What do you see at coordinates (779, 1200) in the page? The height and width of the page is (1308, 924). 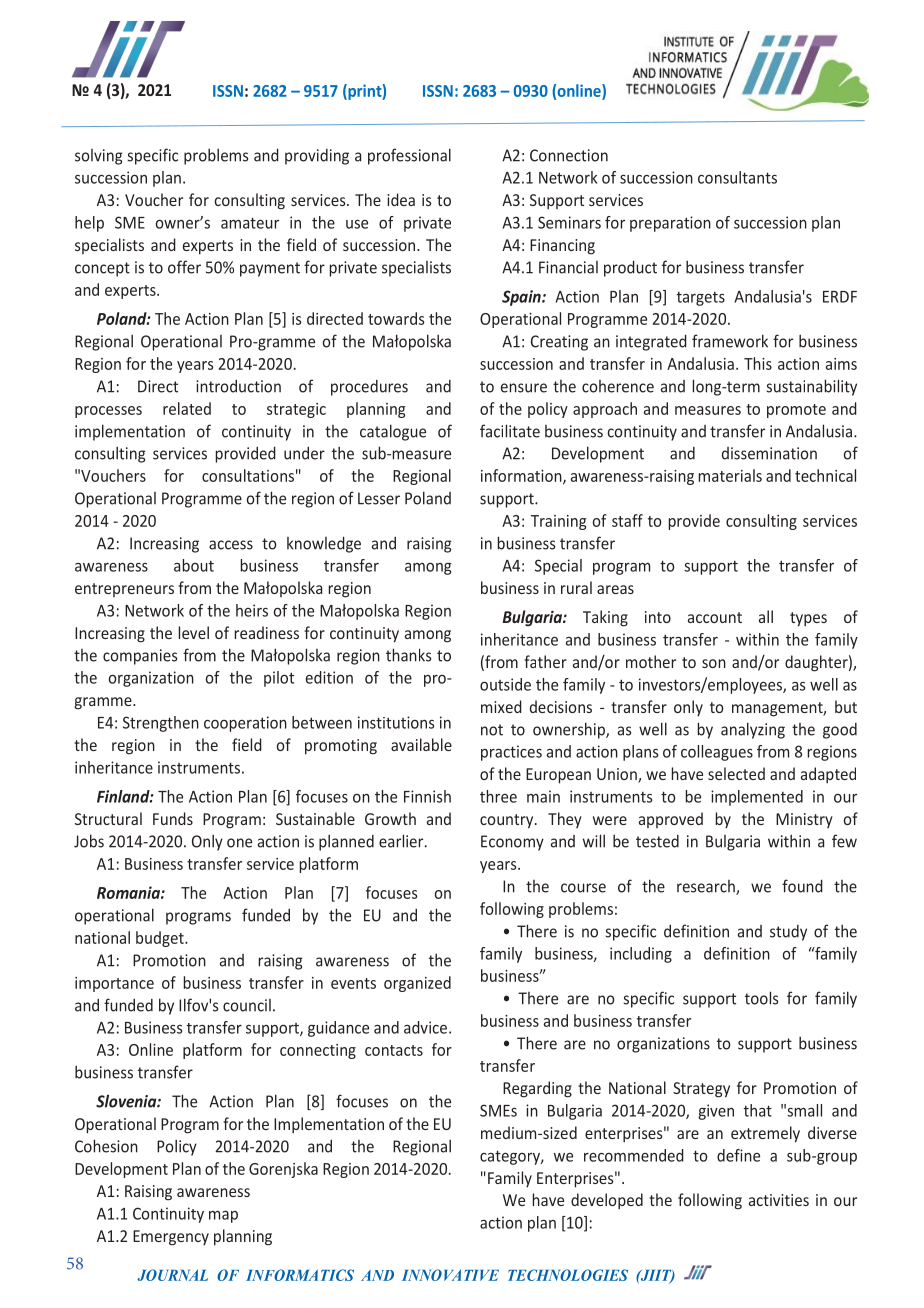 I see `activities` at bounding box center [779, 1200].
